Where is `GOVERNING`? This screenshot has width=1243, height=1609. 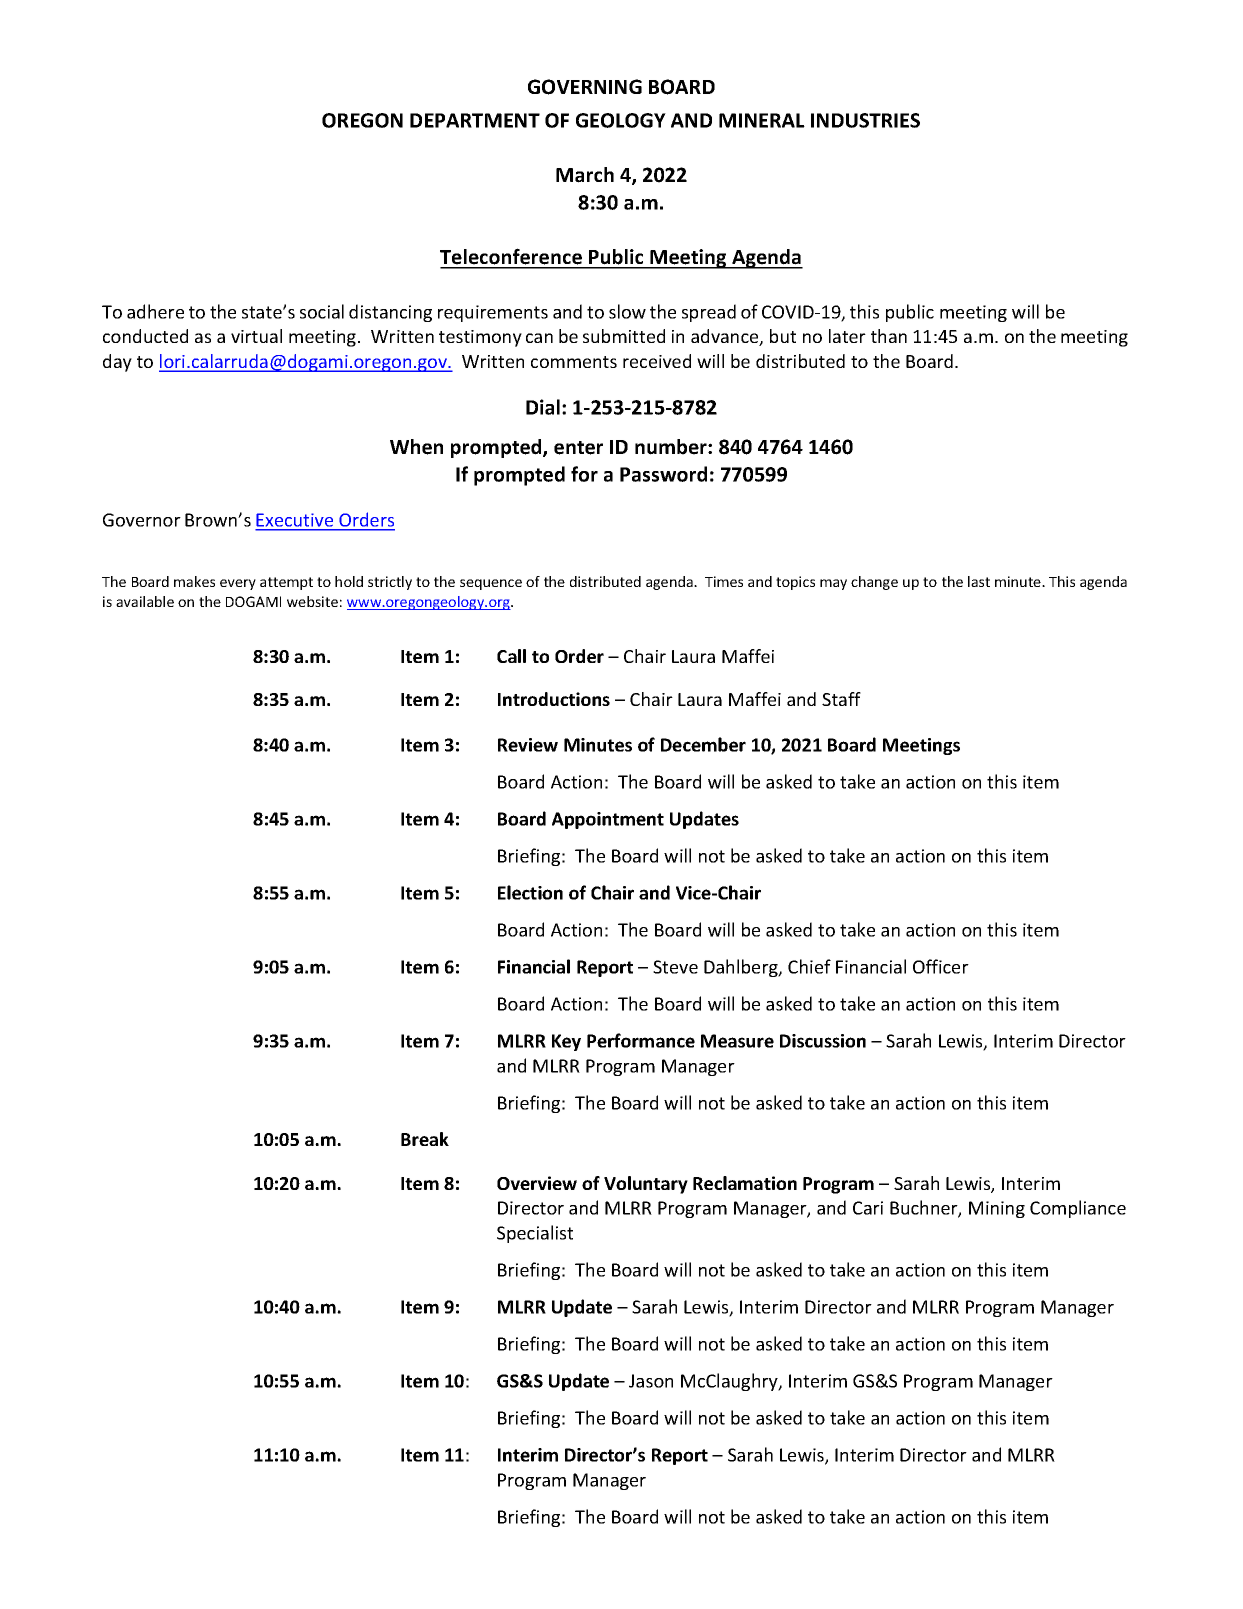 GOVERNING is located at coordinates (585, 87).
